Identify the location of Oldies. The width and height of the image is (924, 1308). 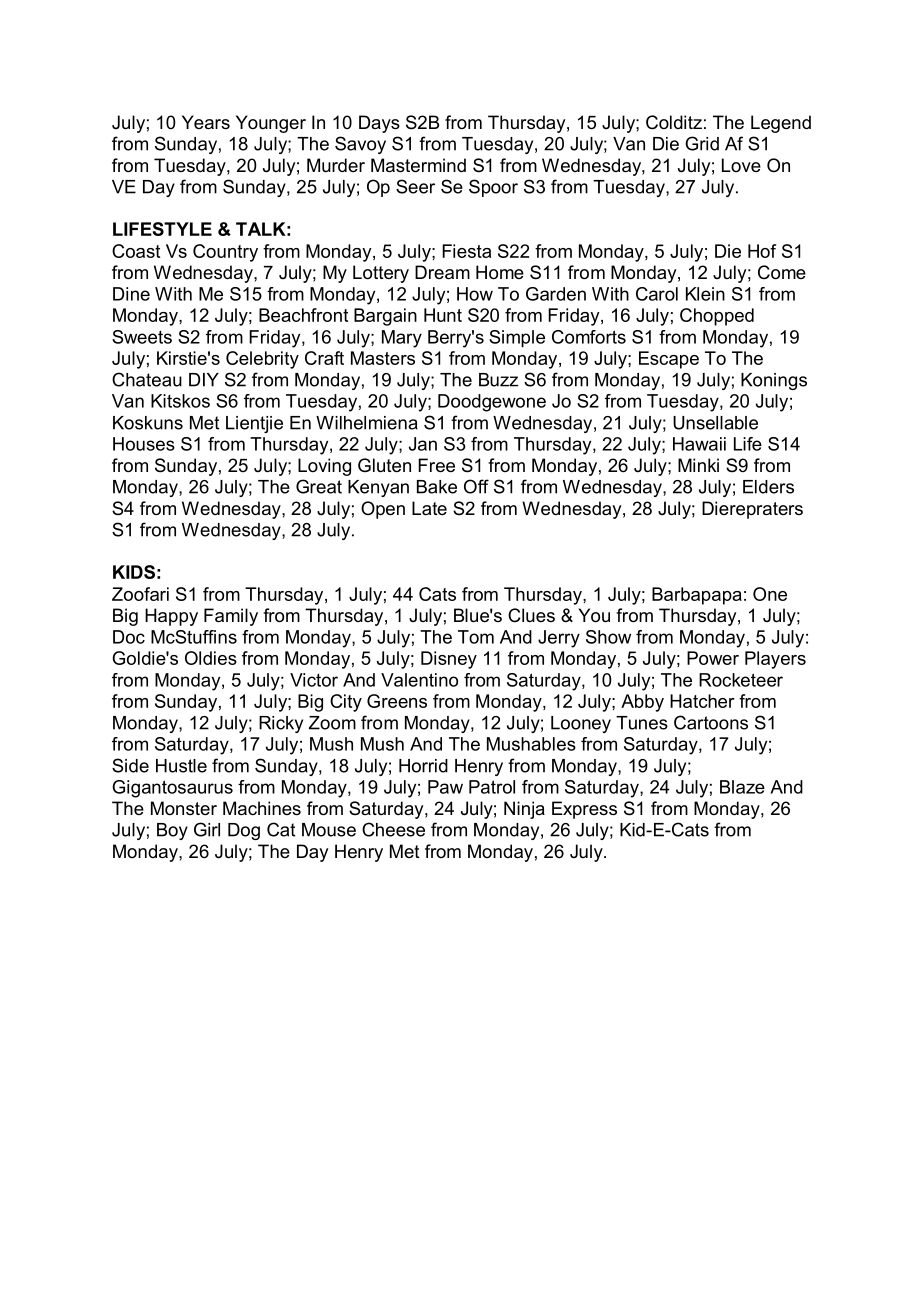
(211, 658).
